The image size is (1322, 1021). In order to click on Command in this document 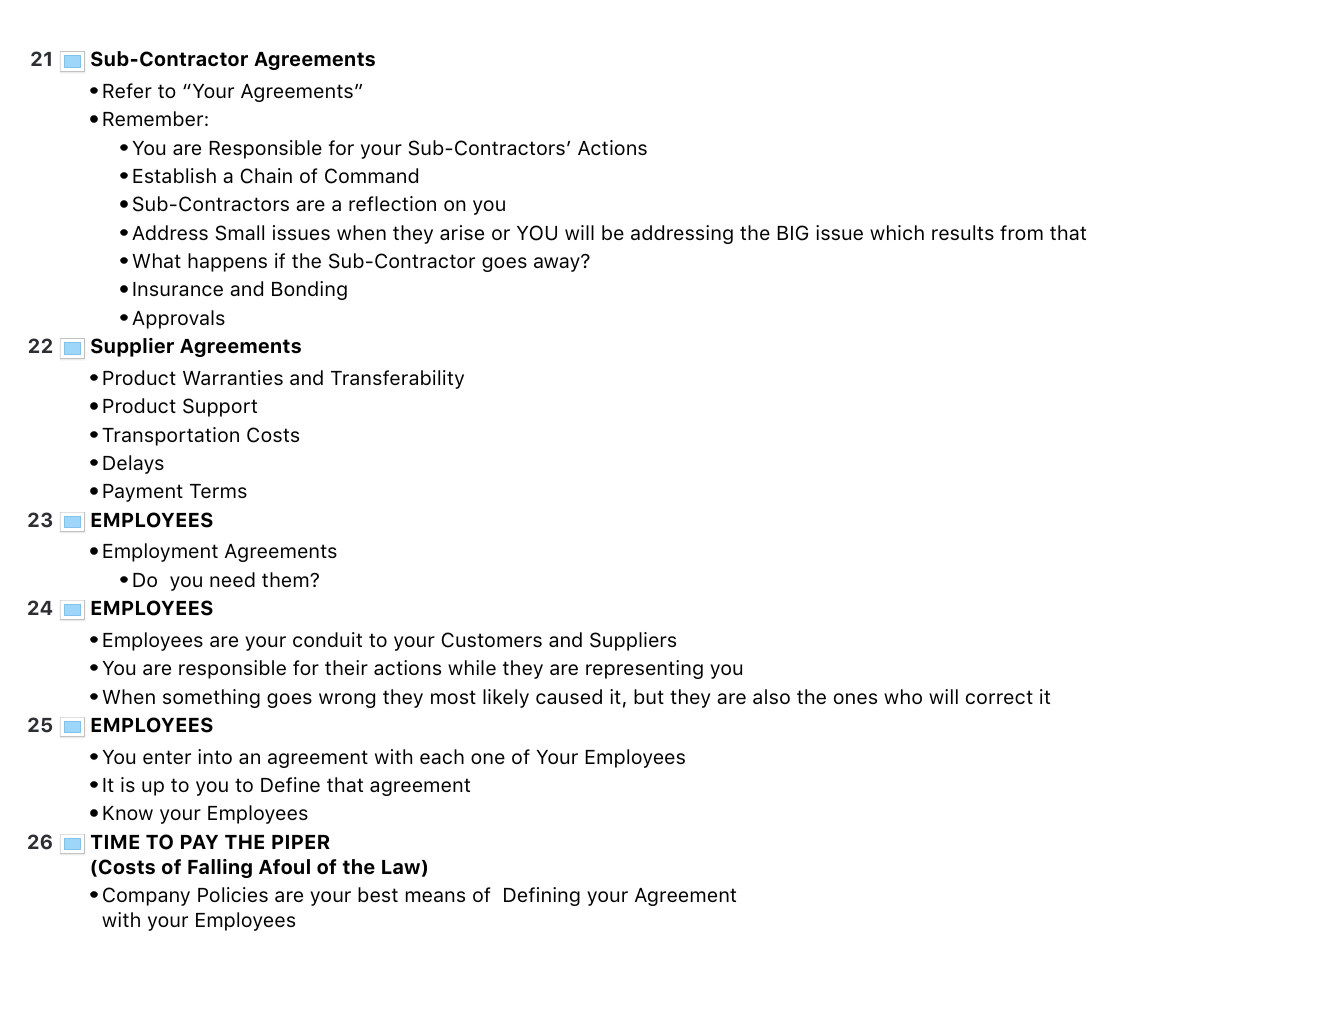, I will do `click(371, 176)`.
